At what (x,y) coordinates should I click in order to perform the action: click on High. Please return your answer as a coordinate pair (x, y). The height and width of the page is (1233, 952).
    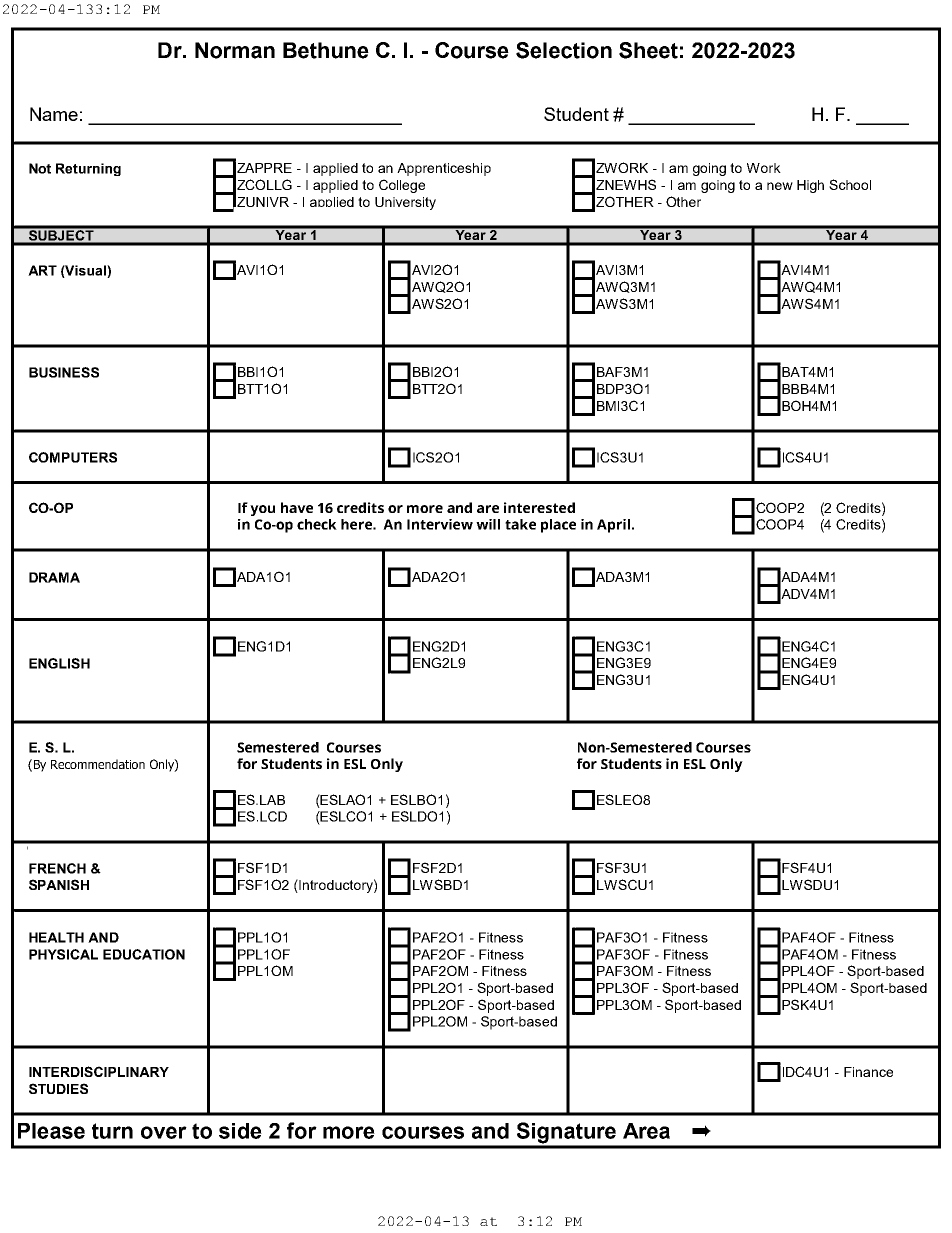
    Looking at the image, I should click on (810, 186).
